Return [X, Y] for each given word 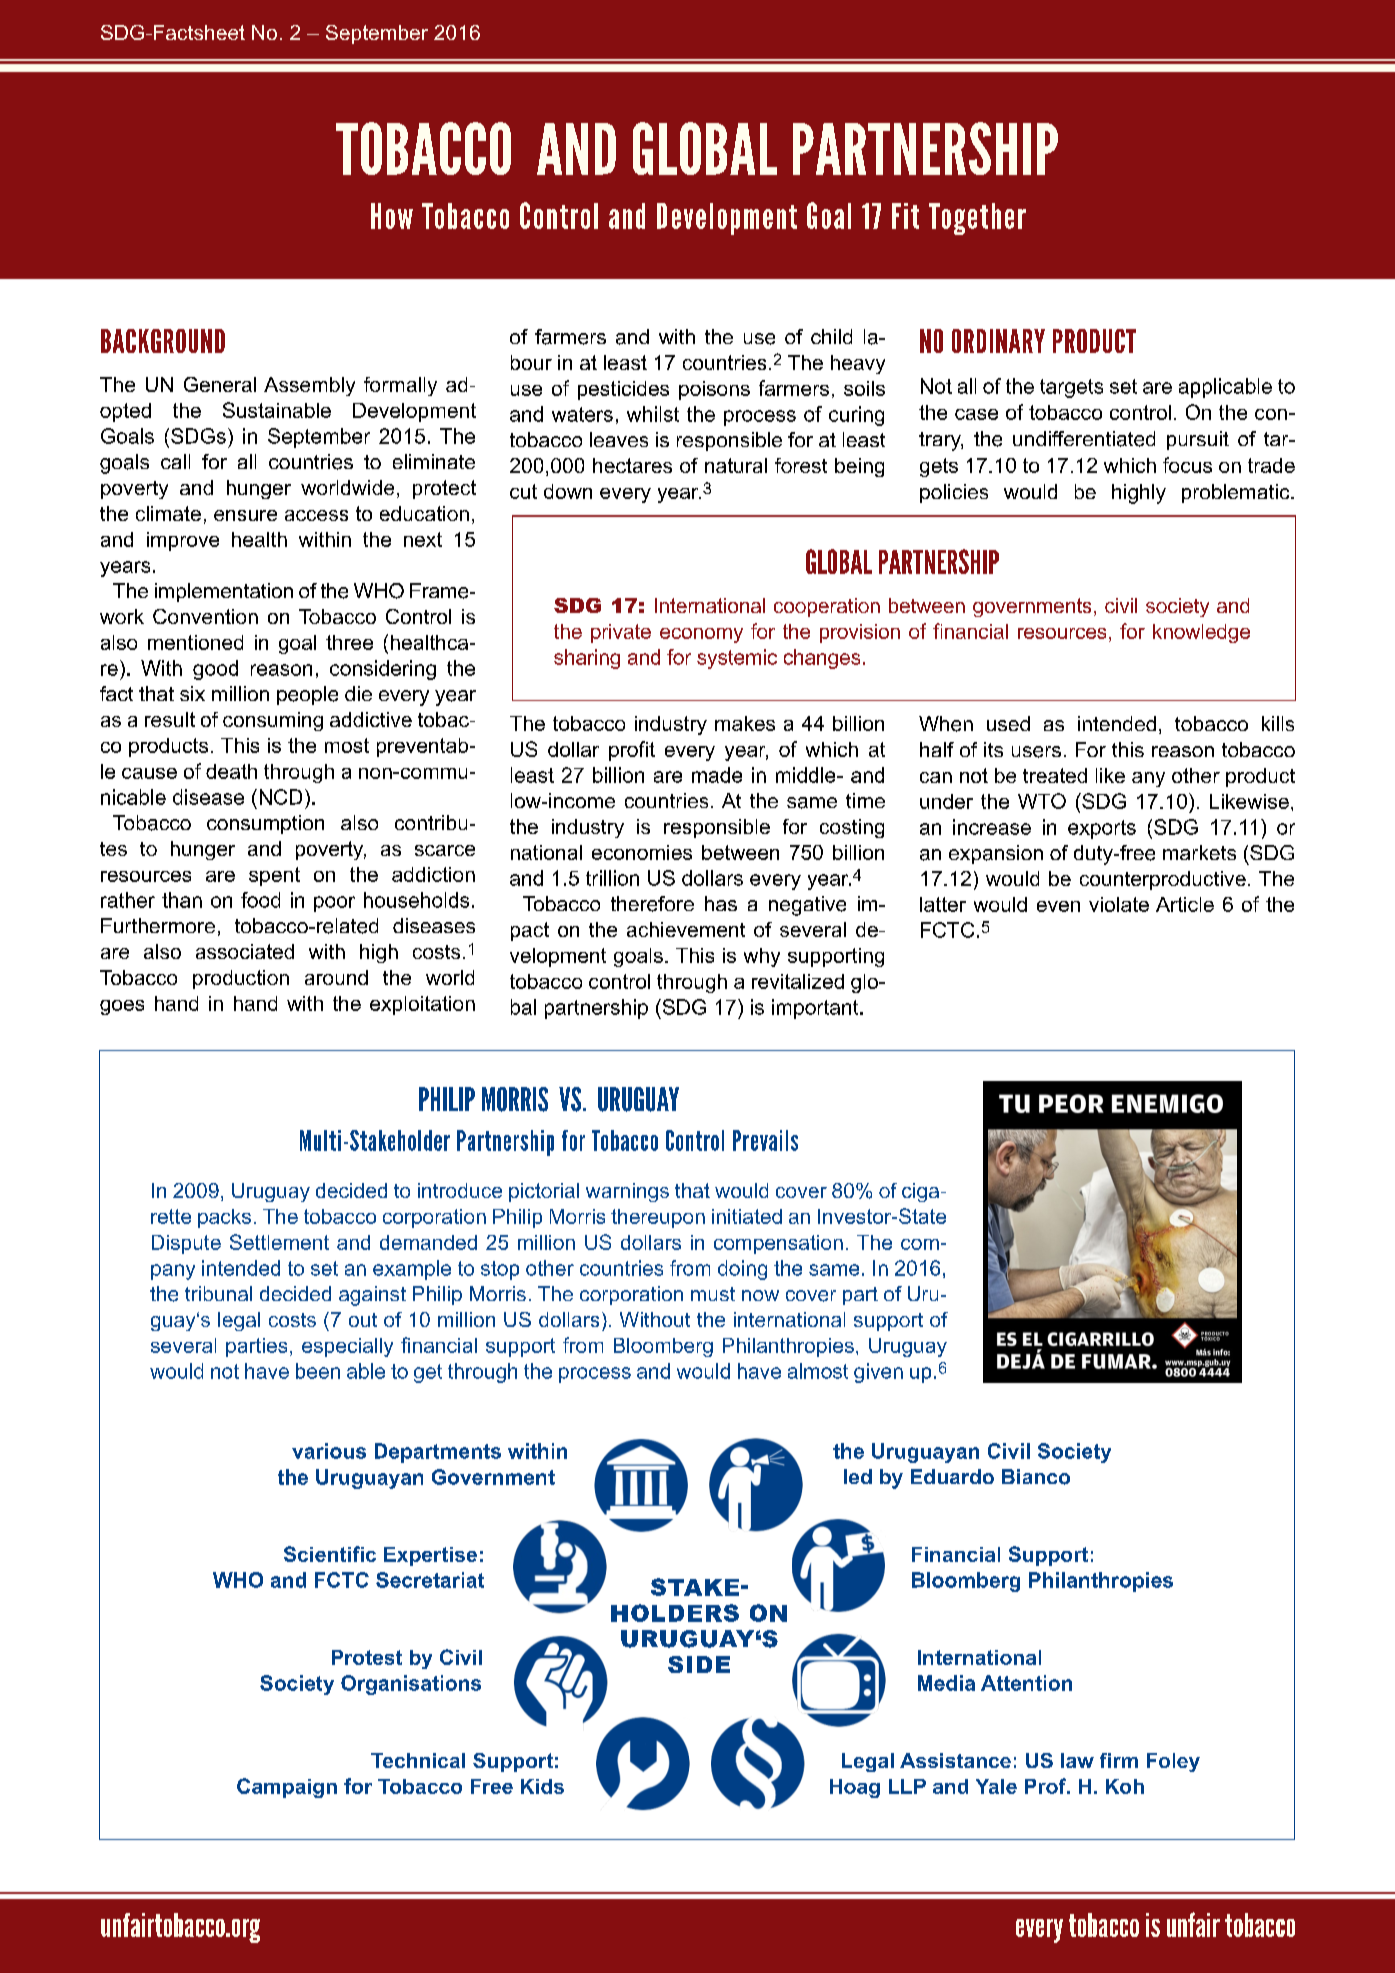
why [762, 957]
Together [977, 219]
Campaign [287, 1788]
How [392, 216]
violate [1119, 904]
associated [245, 951]
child [831, 336]
